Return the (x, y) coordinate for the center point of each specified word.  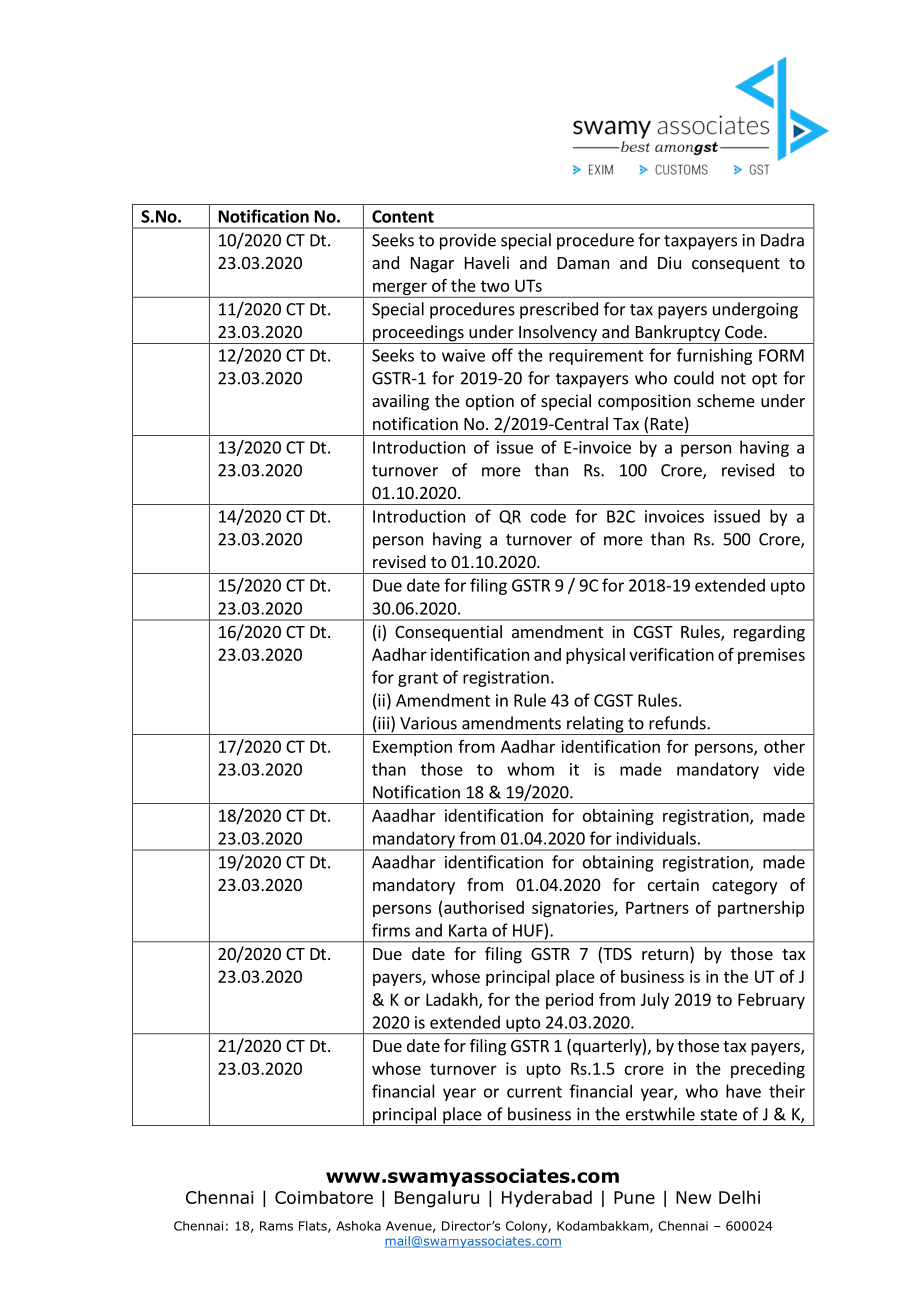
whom (530, 769)
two (495, 286)
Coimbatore (324, 1197)
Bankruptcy (677, 334)
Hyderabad (547, 1199)
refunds (678, 723)
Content (403, 216)
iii (382, 723)
